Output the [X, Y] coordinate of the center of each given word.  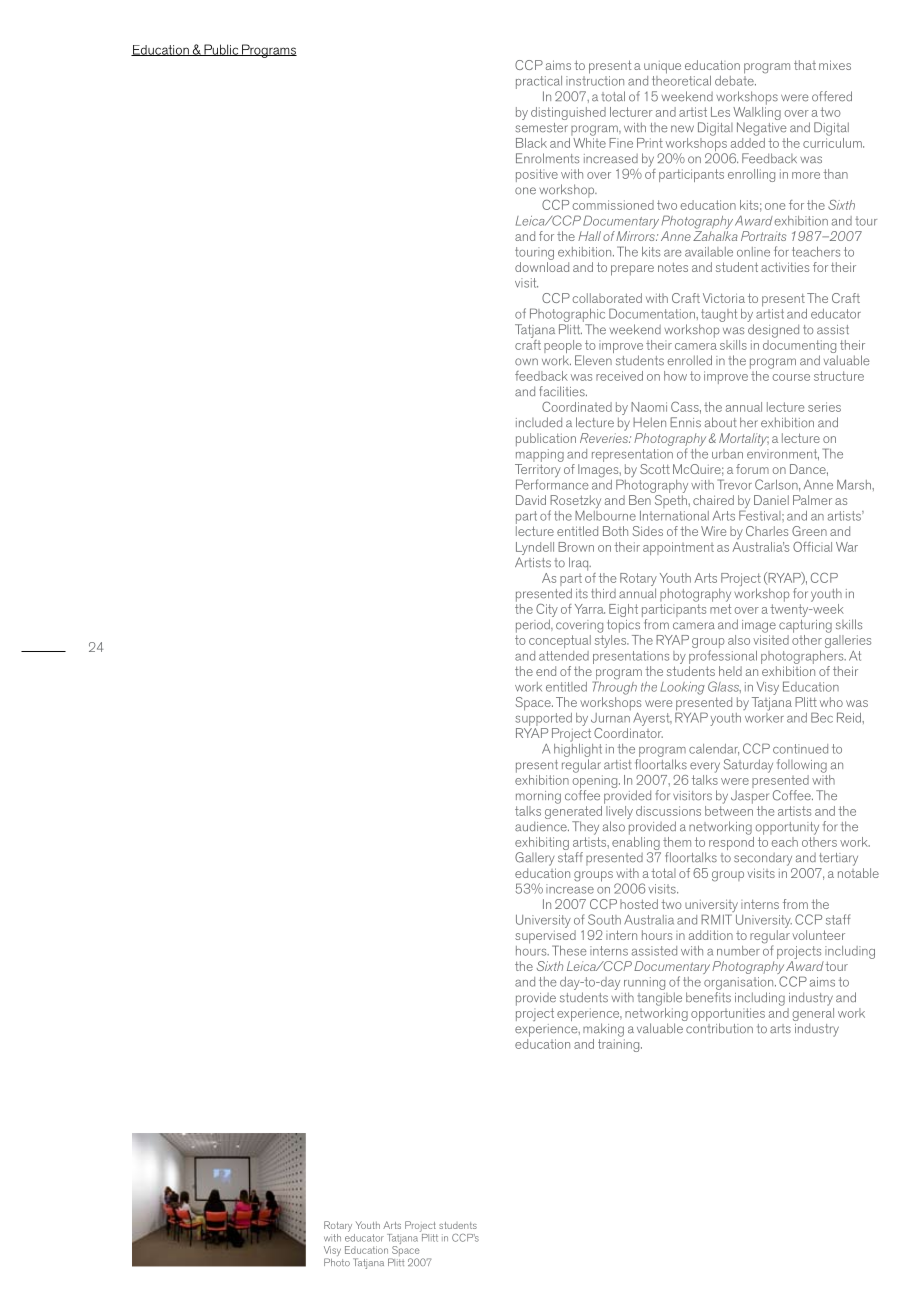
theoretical [681, 79]
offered [832, 96]
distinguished [568, 113]
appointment [678, 548]
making [603, 1030]
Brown [576, 547]
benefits [708, 997]
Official [812, 547]
